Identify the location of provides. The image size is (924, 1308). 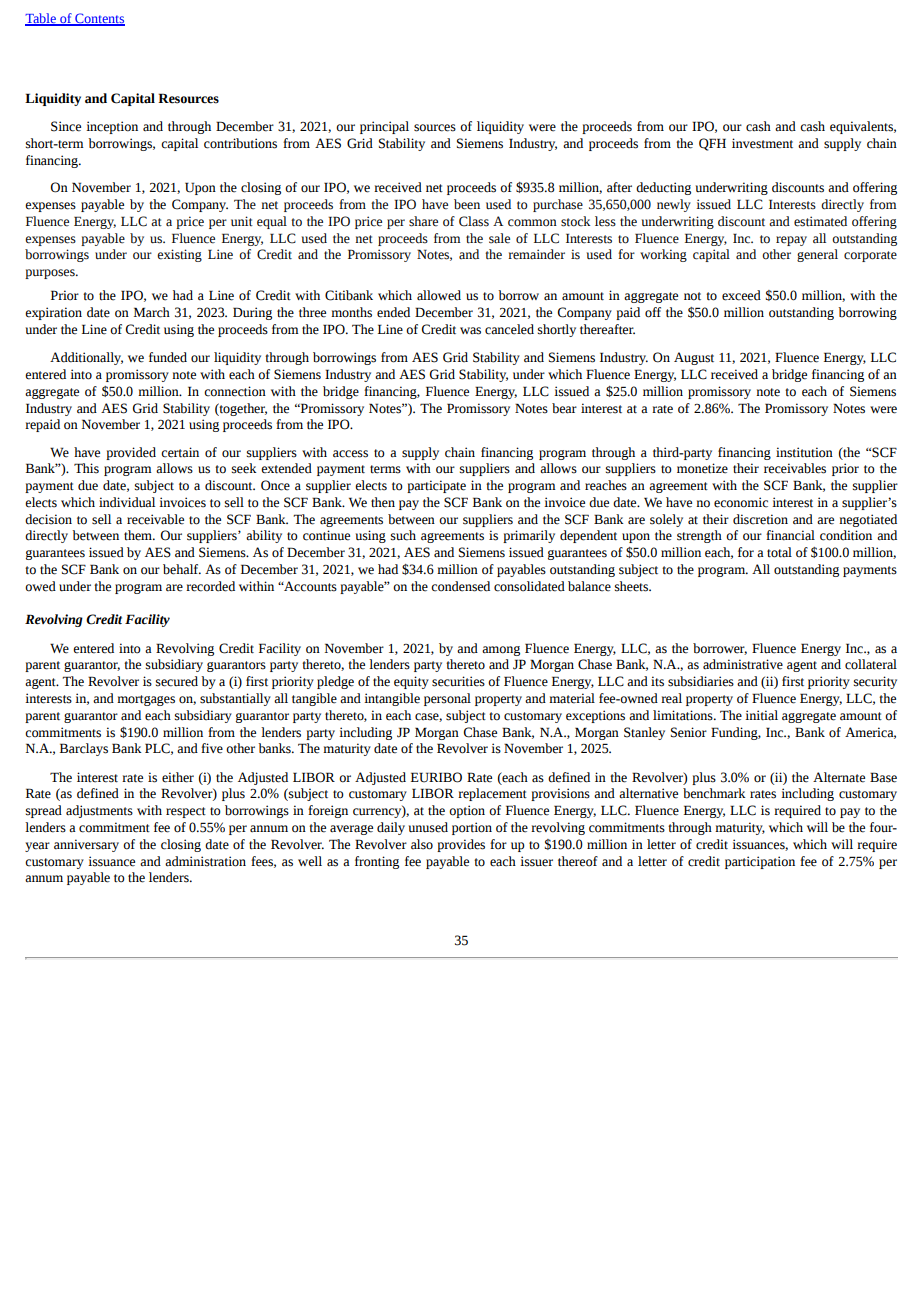
(461, 845).
